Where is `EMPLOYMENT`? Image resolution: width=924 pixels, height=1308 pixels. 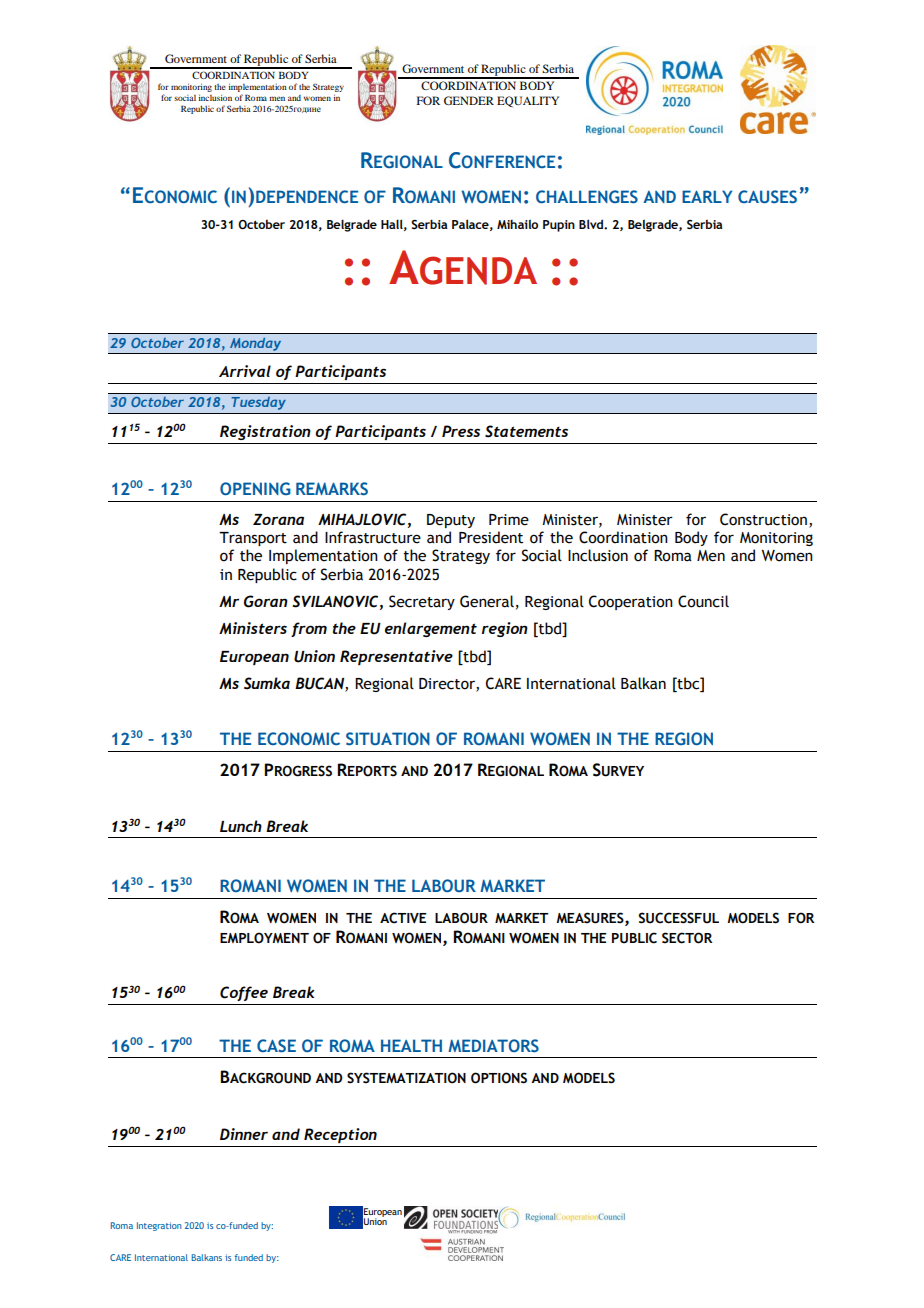 EMPLOYMENT is located at coordinates (264, 938).
